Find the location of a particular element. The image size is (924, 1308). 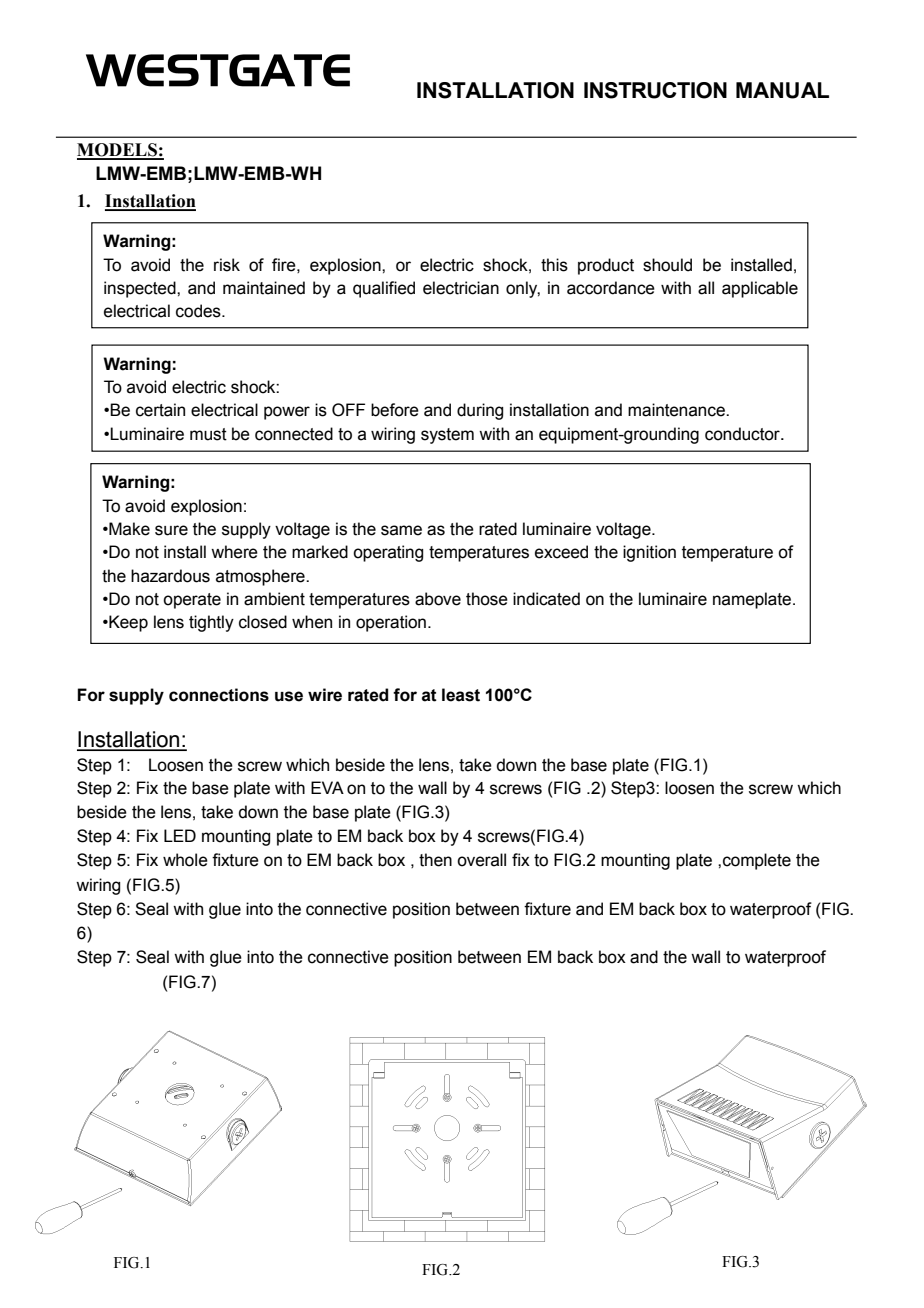

then is located at coordinates (435, 860).
